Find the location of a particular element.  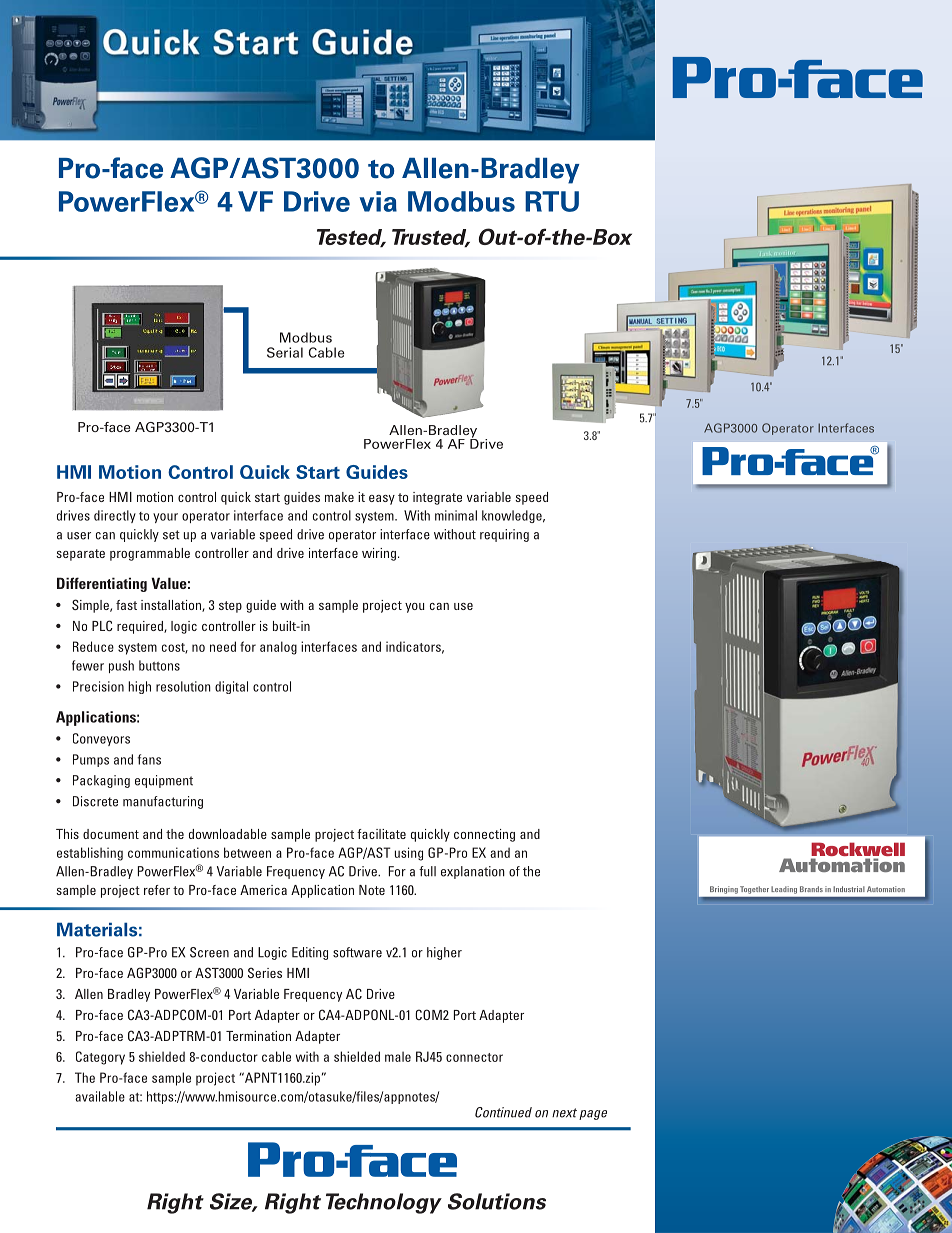

available is located at coordinates (100, 1096).
